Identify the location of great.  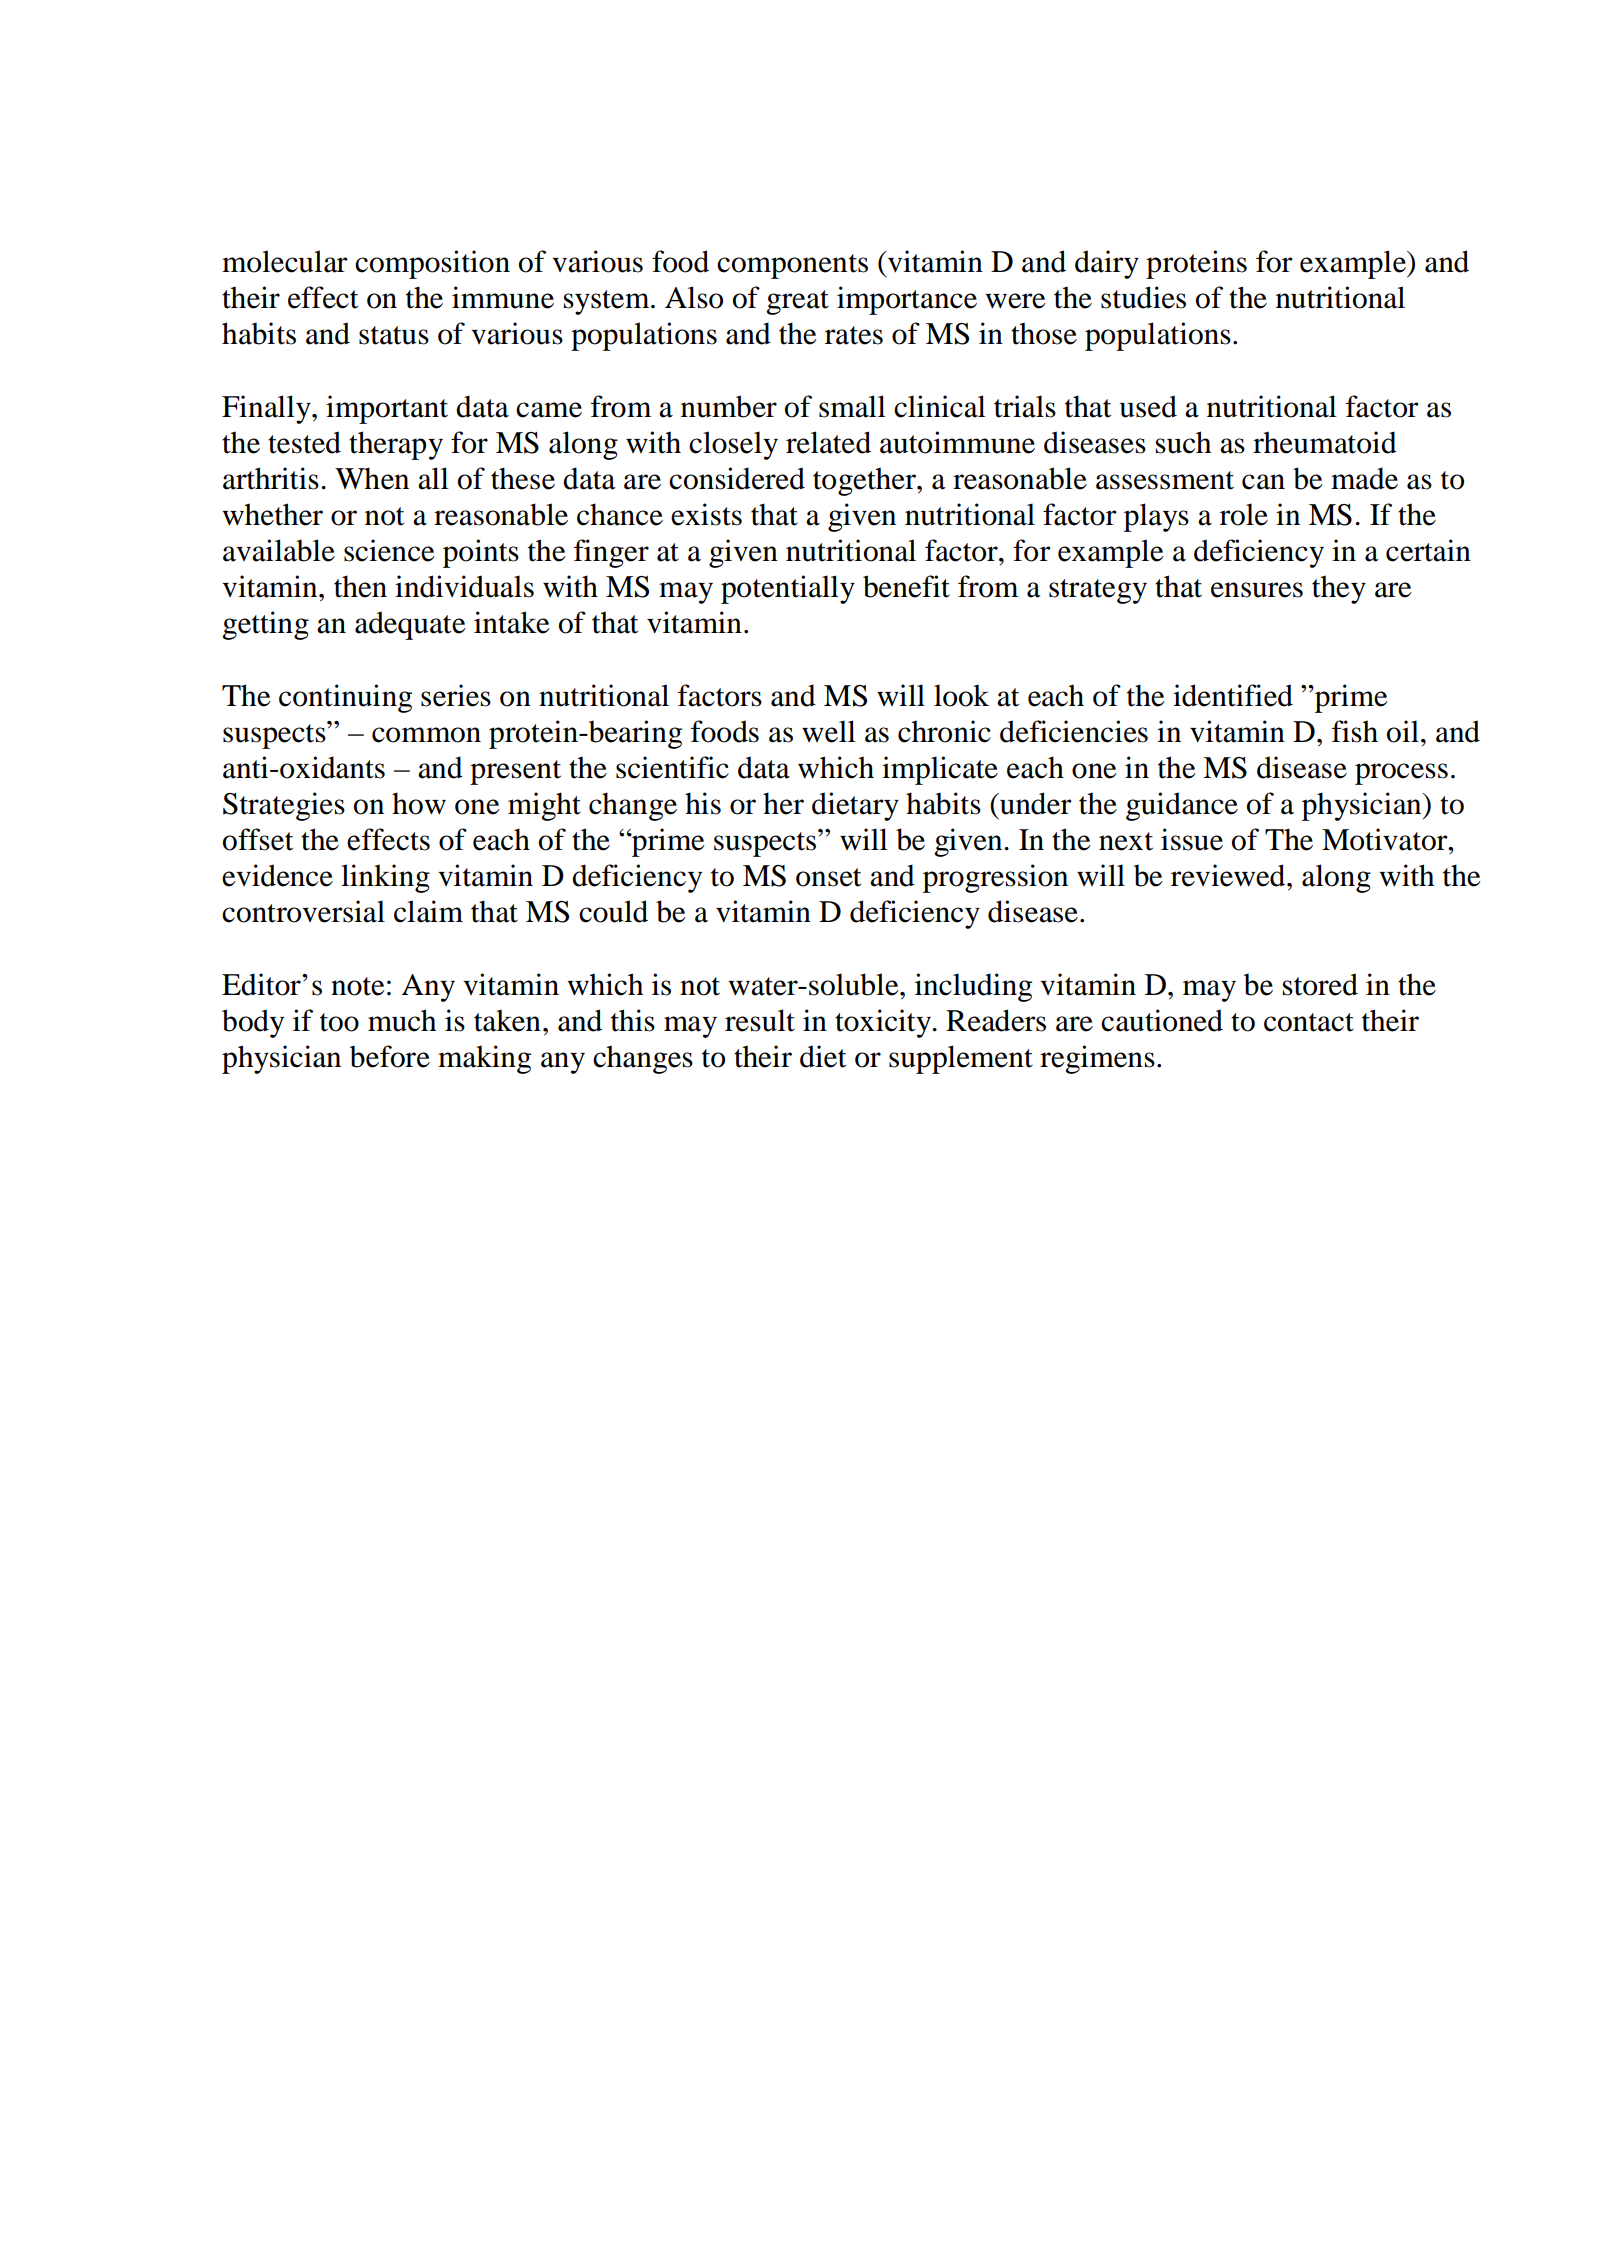
(797, 302).
